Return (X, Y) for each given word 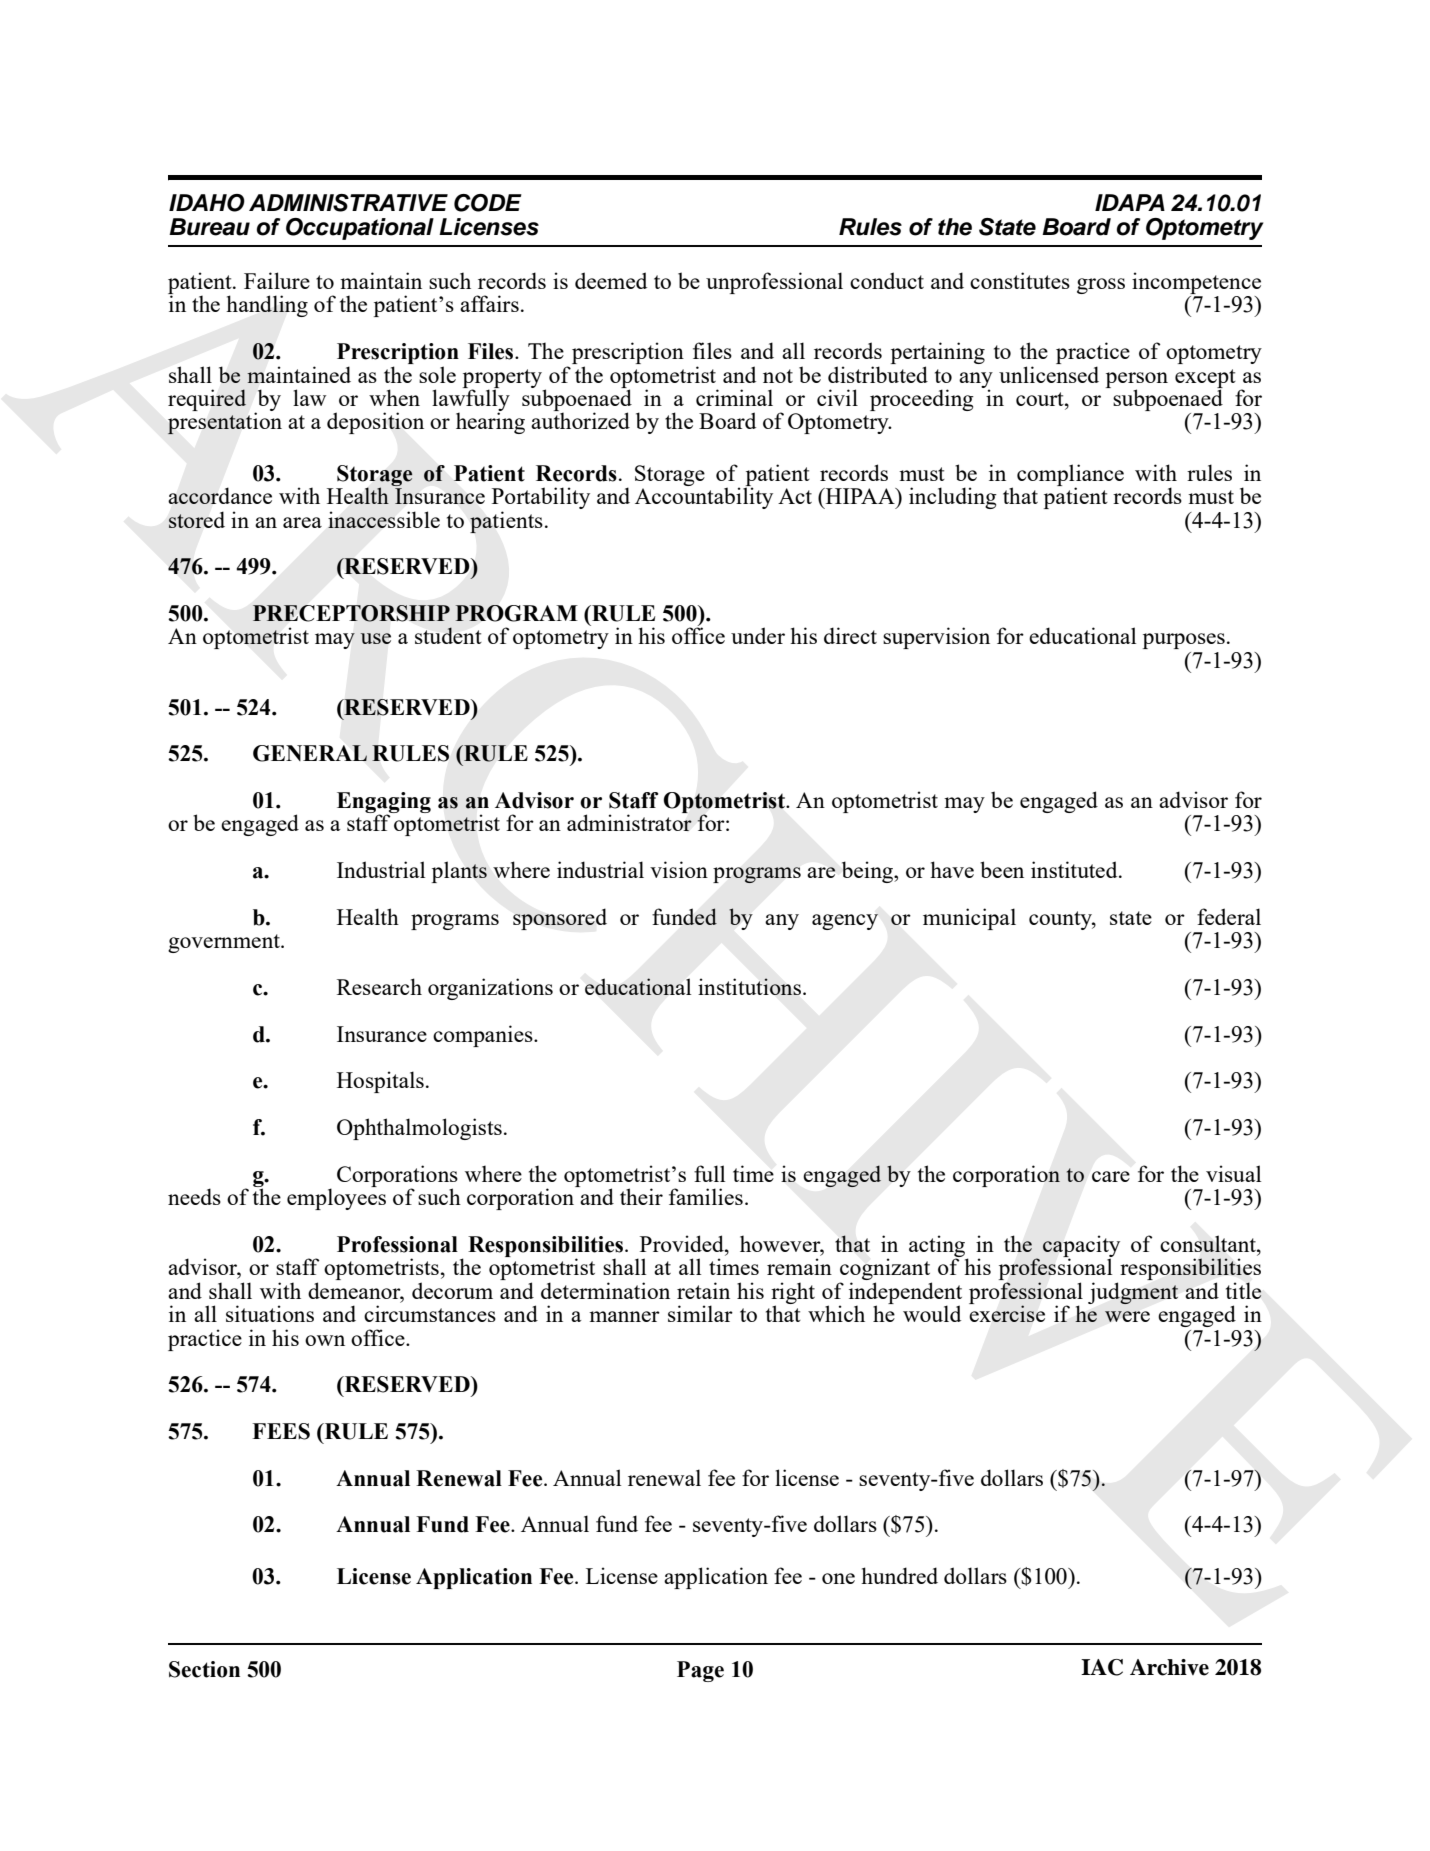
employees (336, 1199)
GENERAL (310, 753)
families (706, 1196)
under (758, 635)
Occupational (360, 229)
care (1111, 1176)
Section (204, 1669)
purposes (1184, 641)
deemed (611, 280)
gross (1101, 286)
